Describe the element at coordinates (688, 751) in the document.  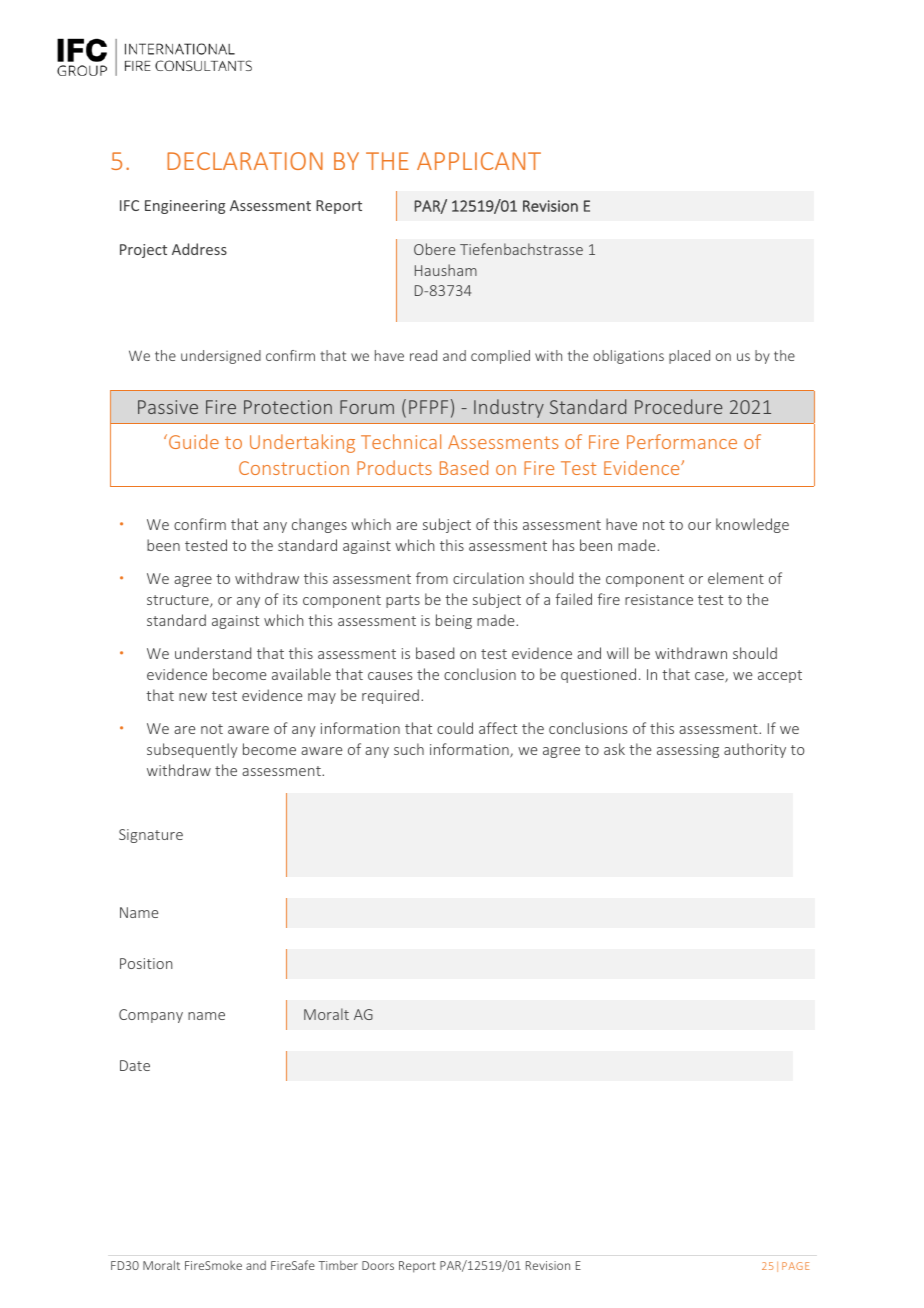
I see `assessing` at that location.
